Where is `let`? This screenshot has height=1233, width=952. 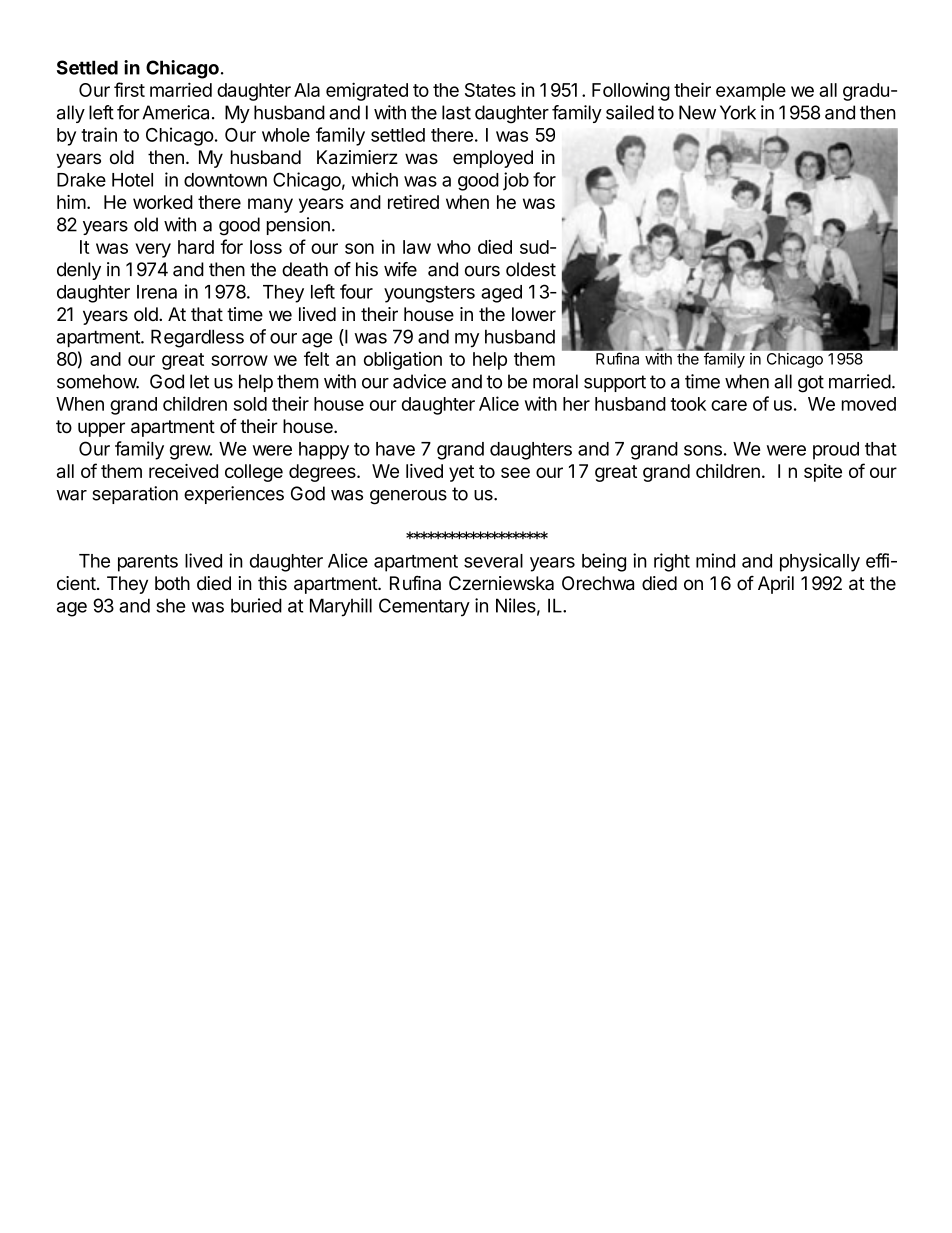 let is located at coordinates (199, 381).
